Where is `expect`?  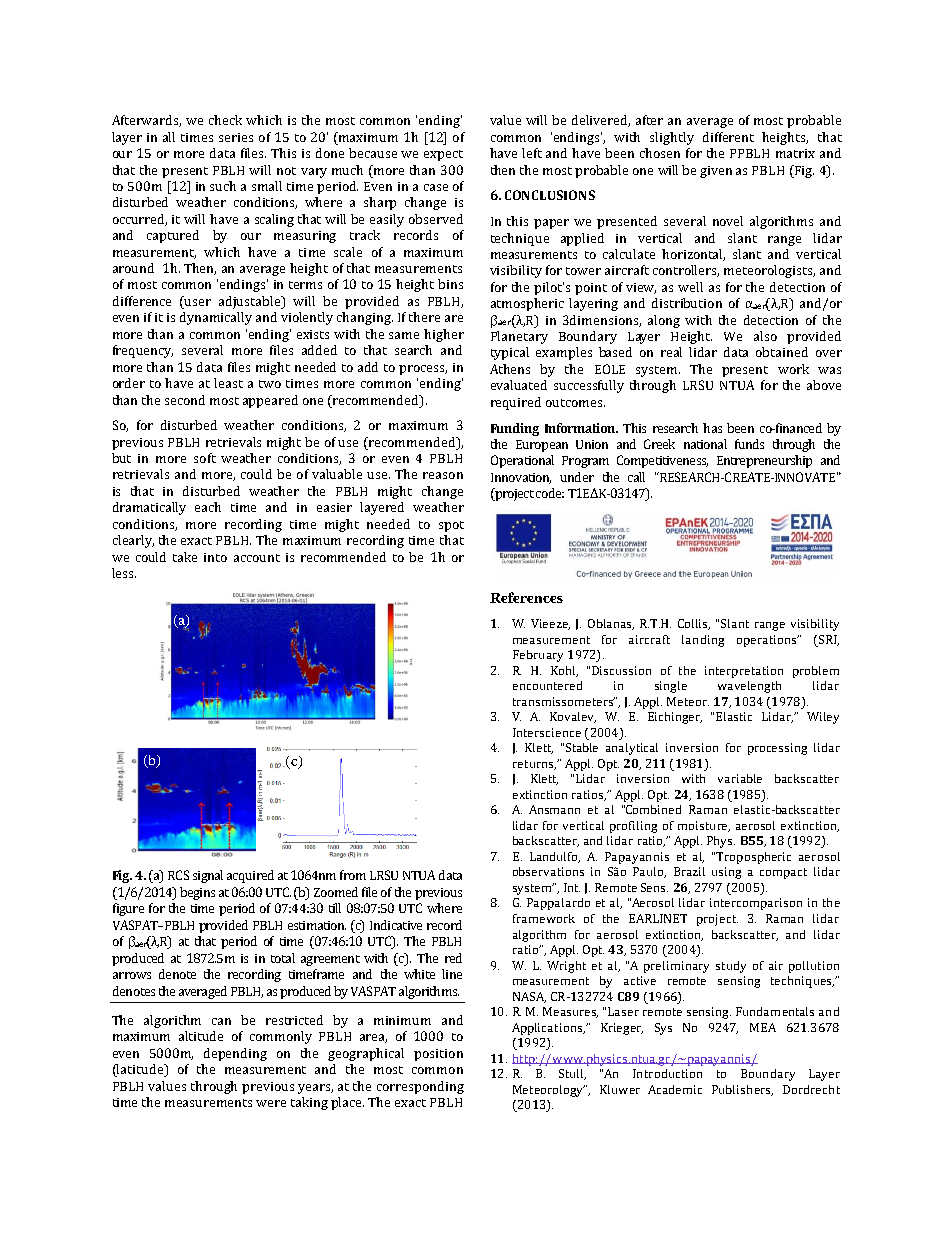 expect is located at coordinates (443, 155).
